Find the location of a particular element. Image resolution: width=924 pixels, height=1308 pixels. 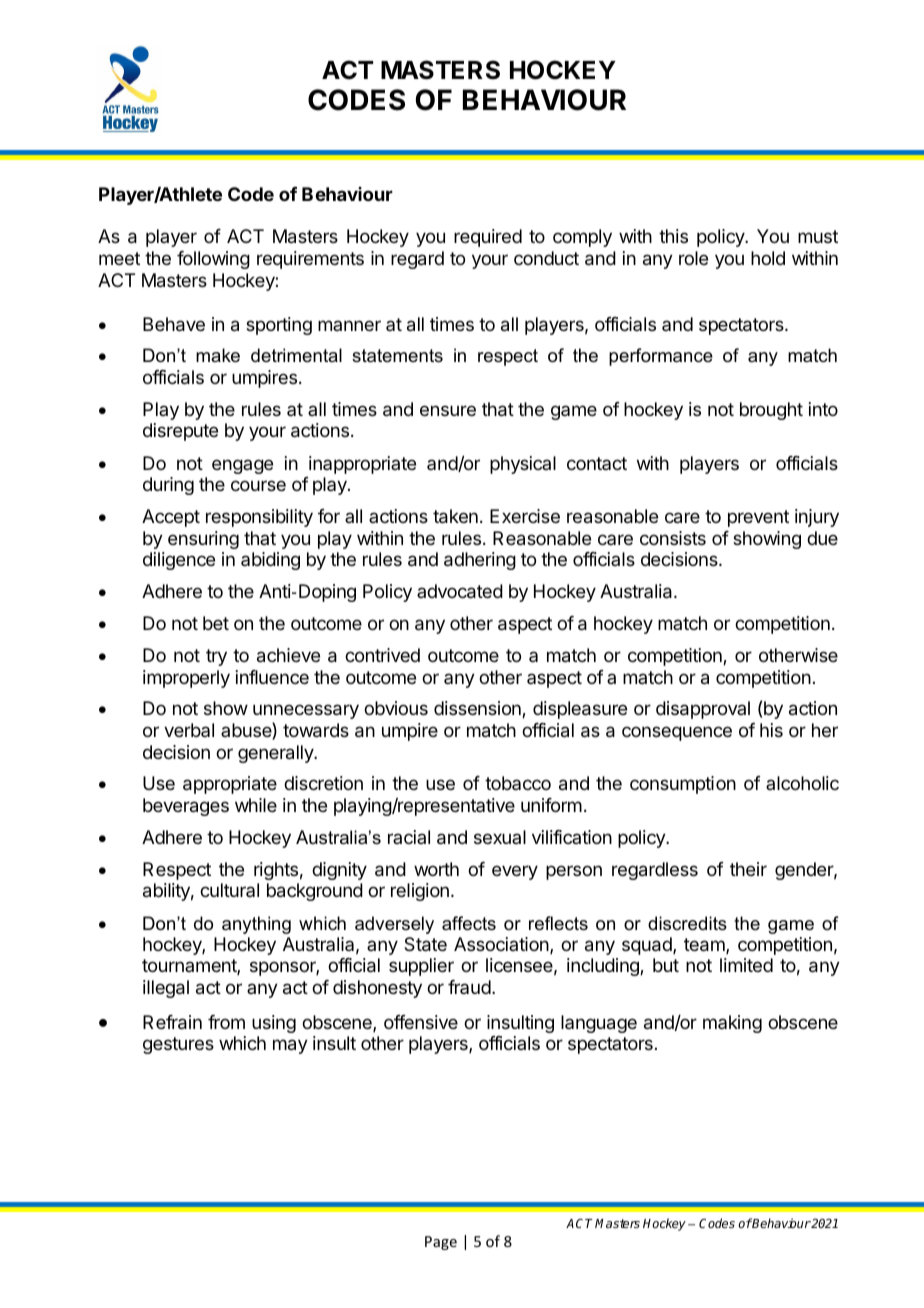

gestures is located at coordinates (178, 1045).
